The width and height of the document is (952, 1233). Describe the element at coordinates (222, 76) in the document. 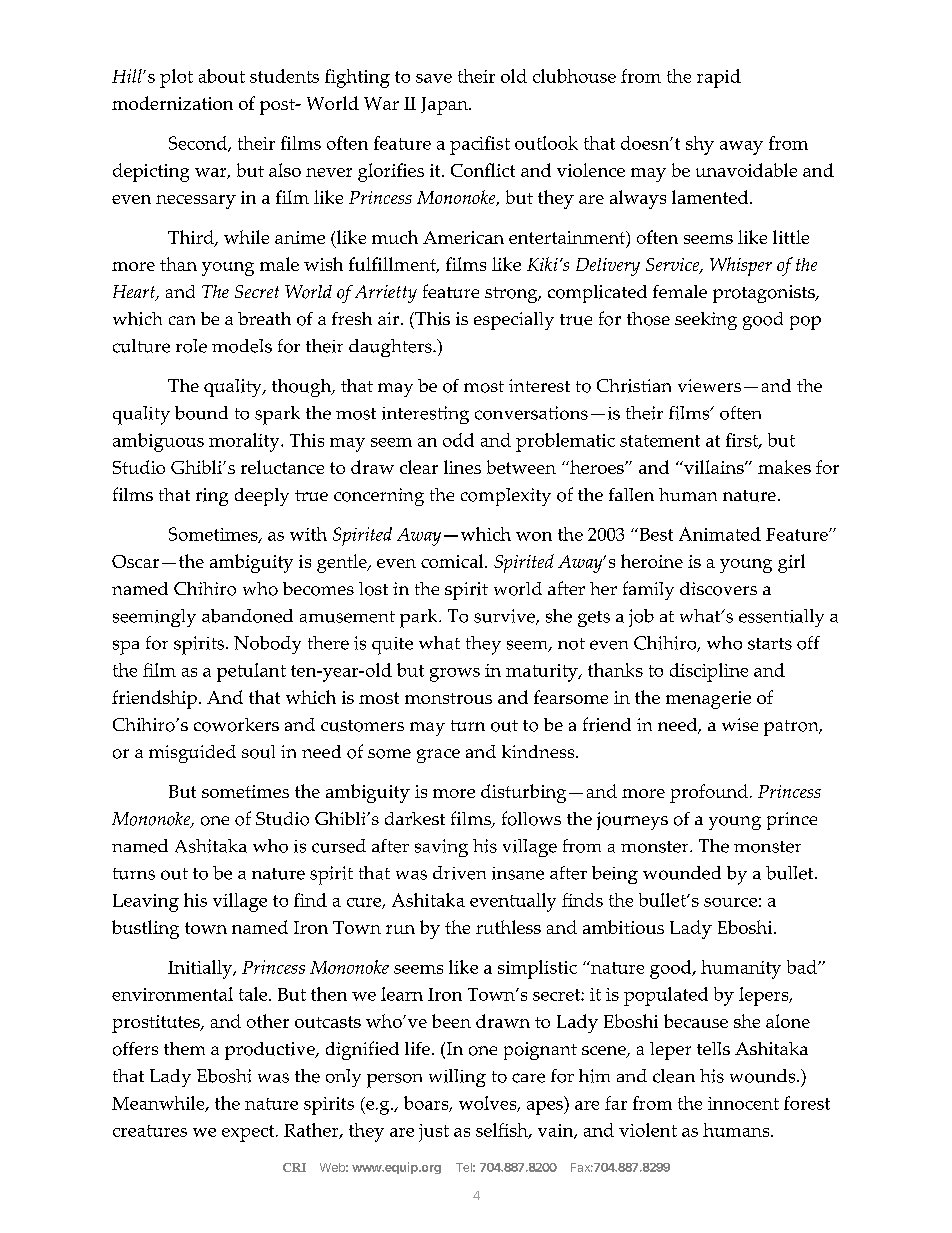

I see `about` at that location.
